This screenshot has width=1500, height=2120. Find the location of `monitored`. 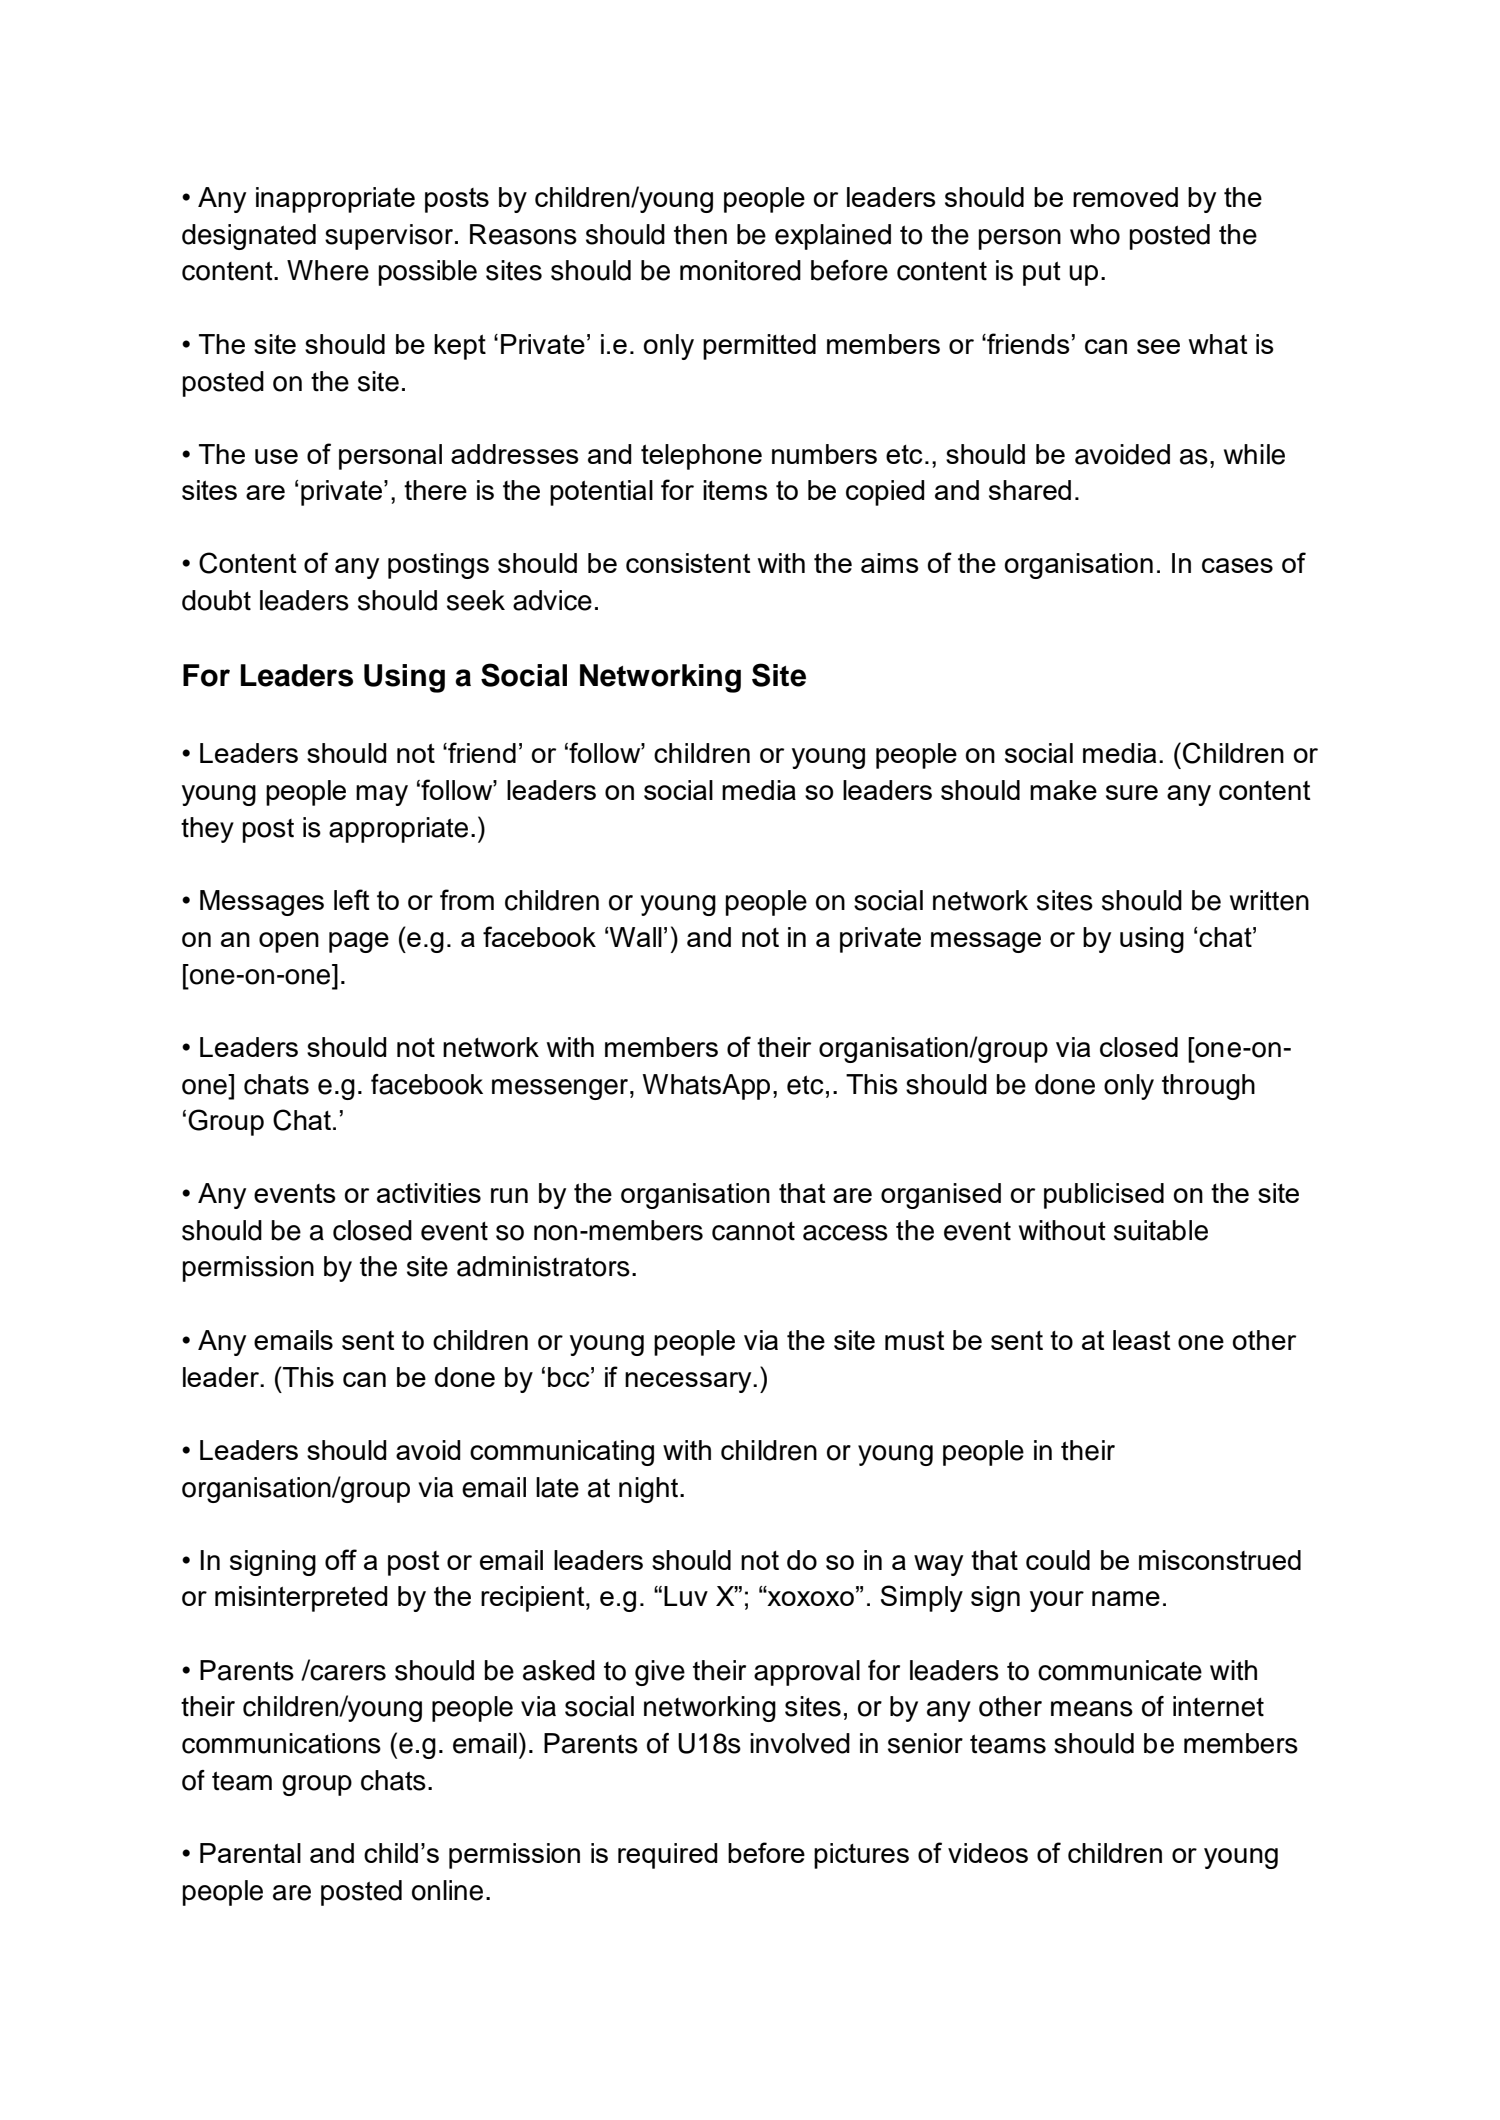

monitored is located at coordinates (740, 270).
